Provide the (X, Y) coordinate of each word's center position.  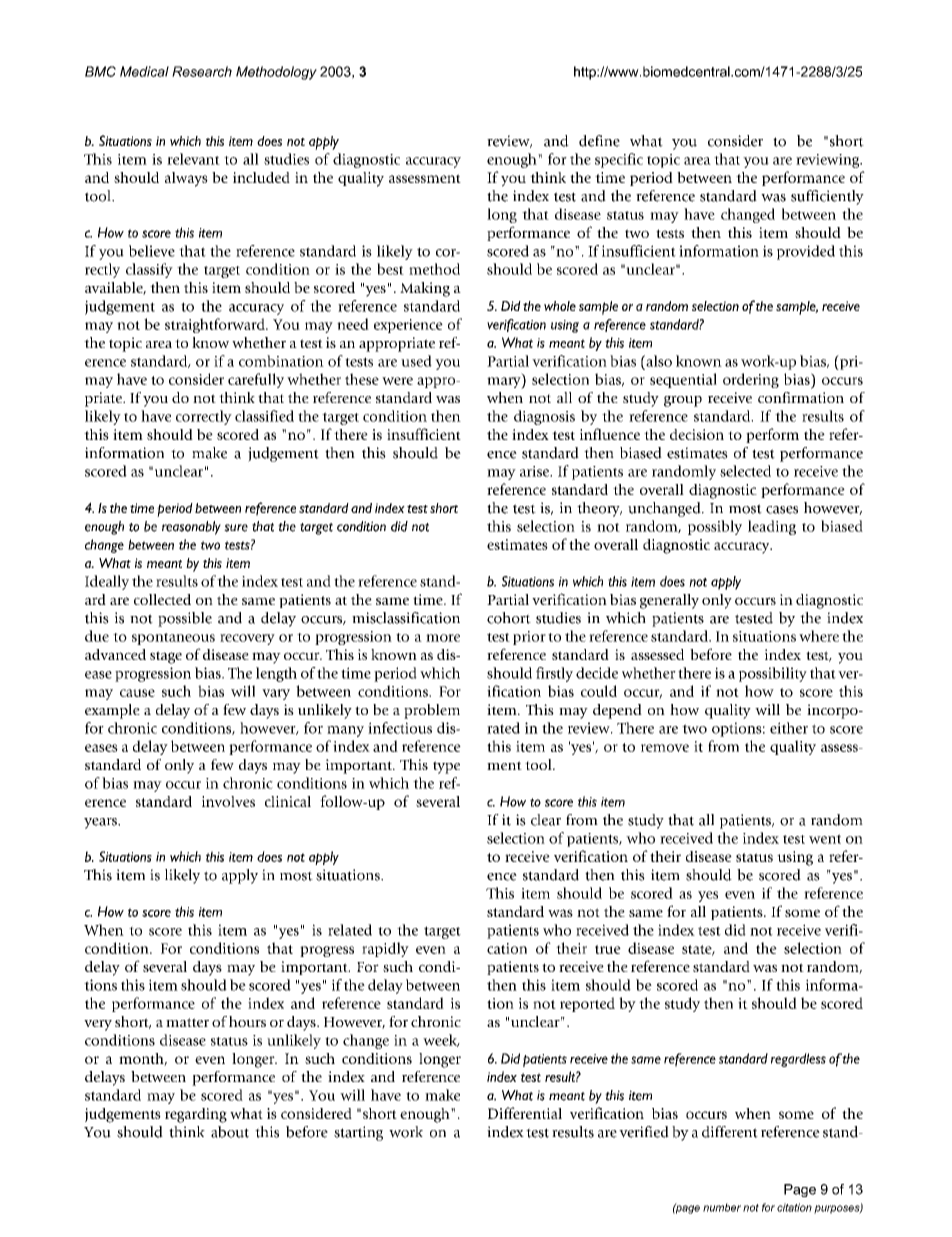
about (230, 1132)
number (722, 1207)
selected (745, 471)
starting (358, 1133)
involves (228, 801)
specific (619, 160)
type (446, 767)
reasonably (191, 528)
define (599, 141)
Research (202, 71)
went (825, 839)
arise (536, 471)
